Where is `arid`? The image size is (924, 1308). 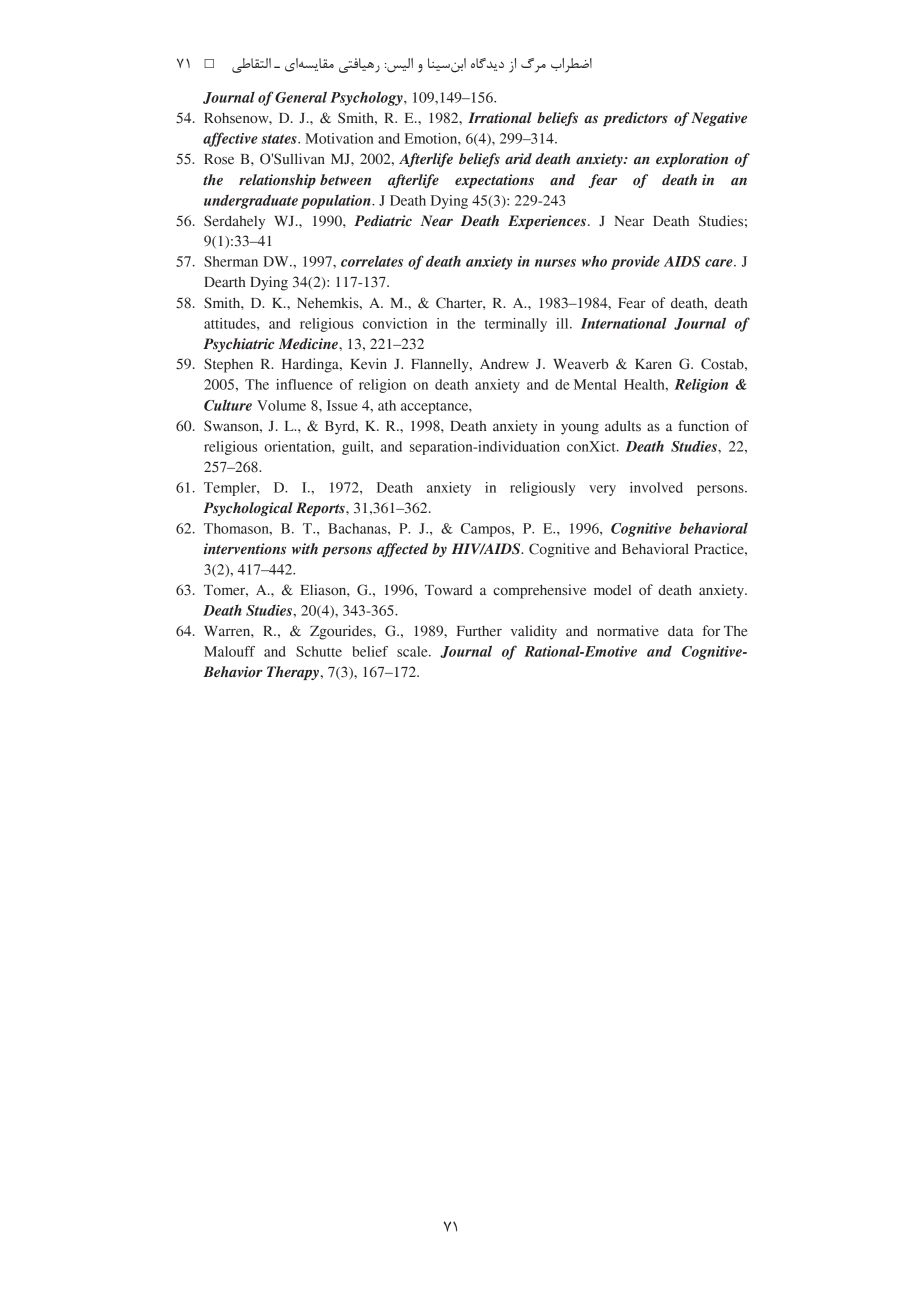 arid is located at coordinates (518, 158).
